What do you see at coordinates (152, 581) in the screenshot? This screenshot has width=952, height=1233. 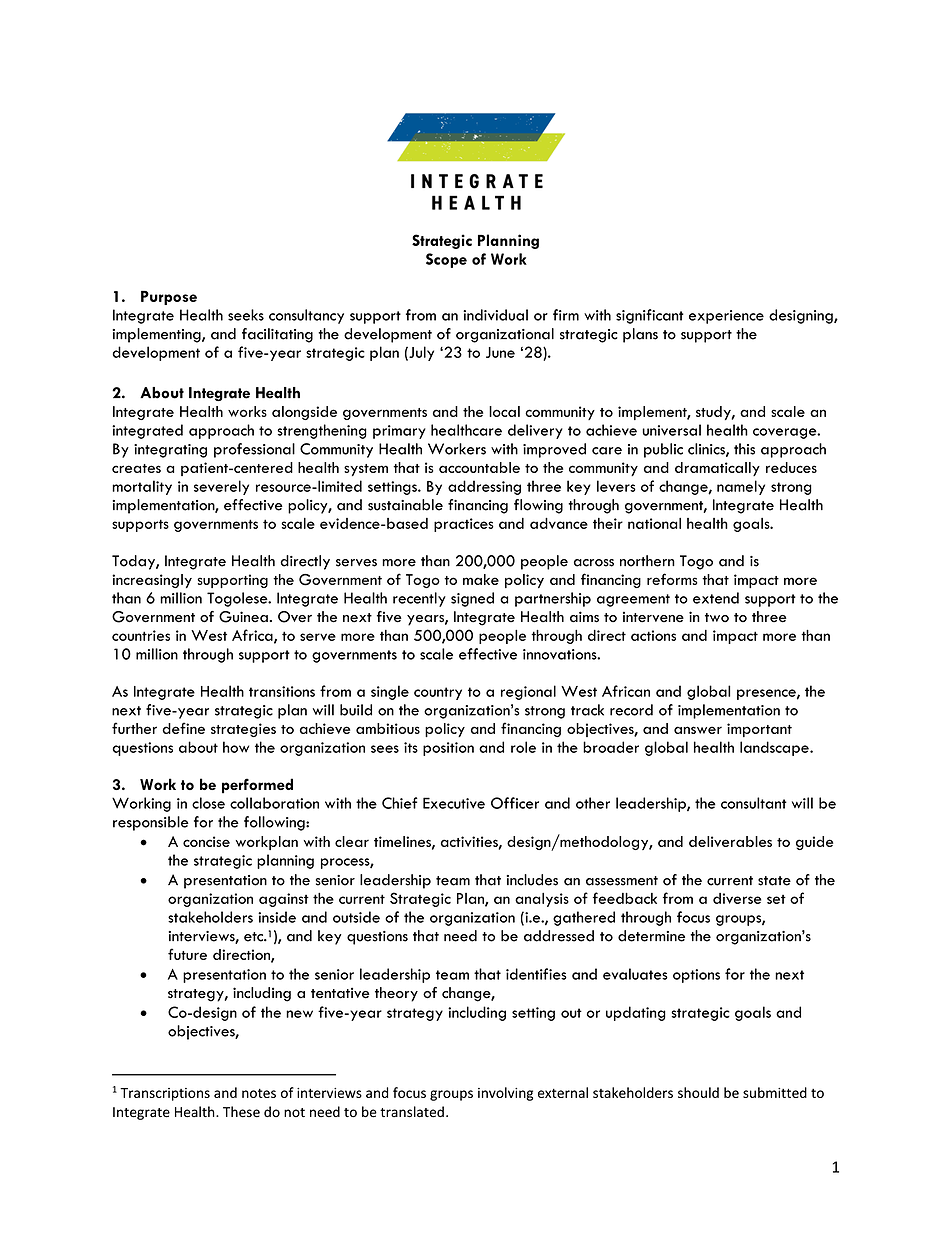 I see `increasingly` at bounding box center [152, 581].
